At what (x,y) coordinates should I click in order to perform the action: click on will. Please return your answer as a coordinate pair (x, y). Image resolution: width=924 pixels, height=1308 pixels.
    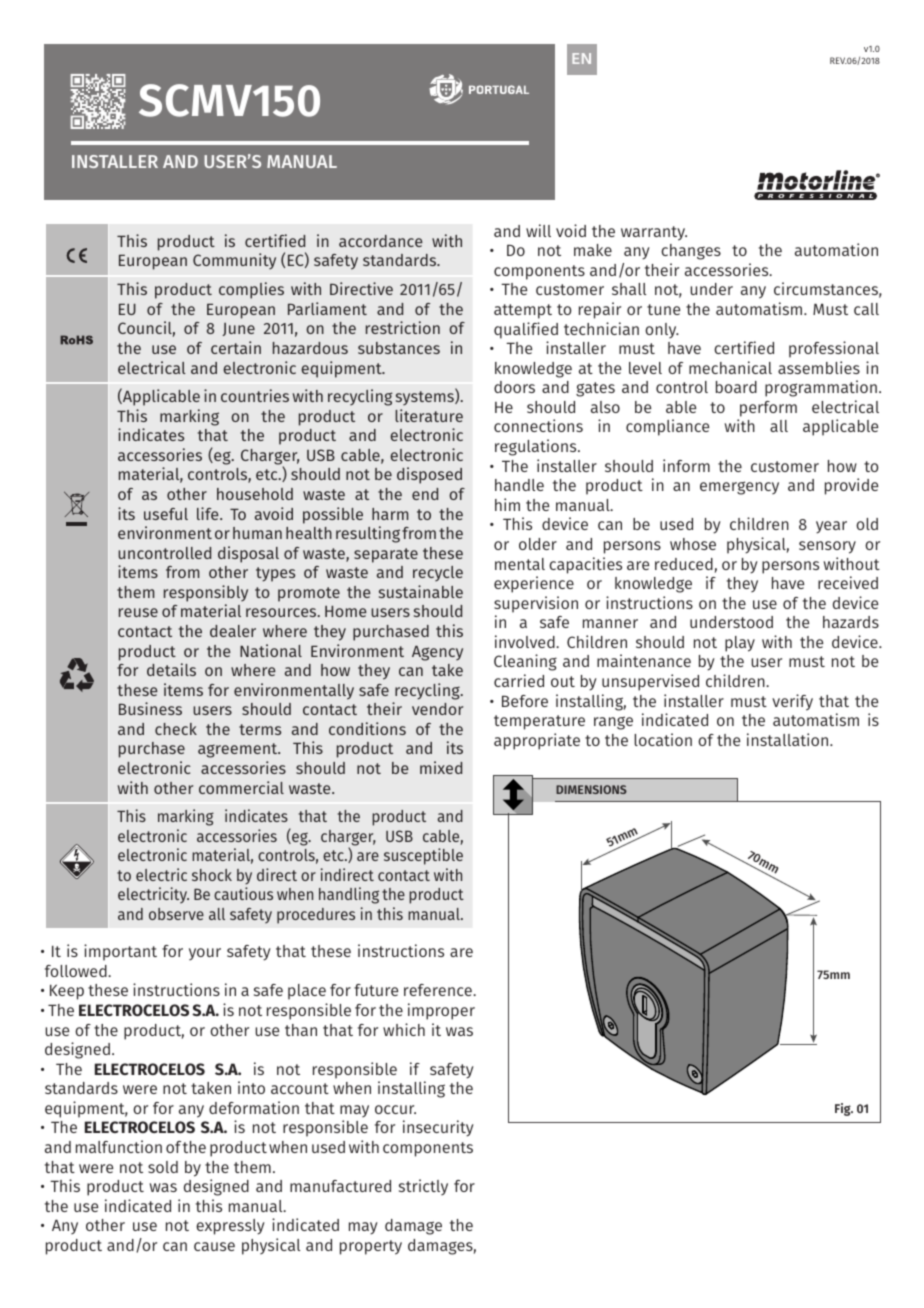
    Looking at the image, I should click on (538, 230).
